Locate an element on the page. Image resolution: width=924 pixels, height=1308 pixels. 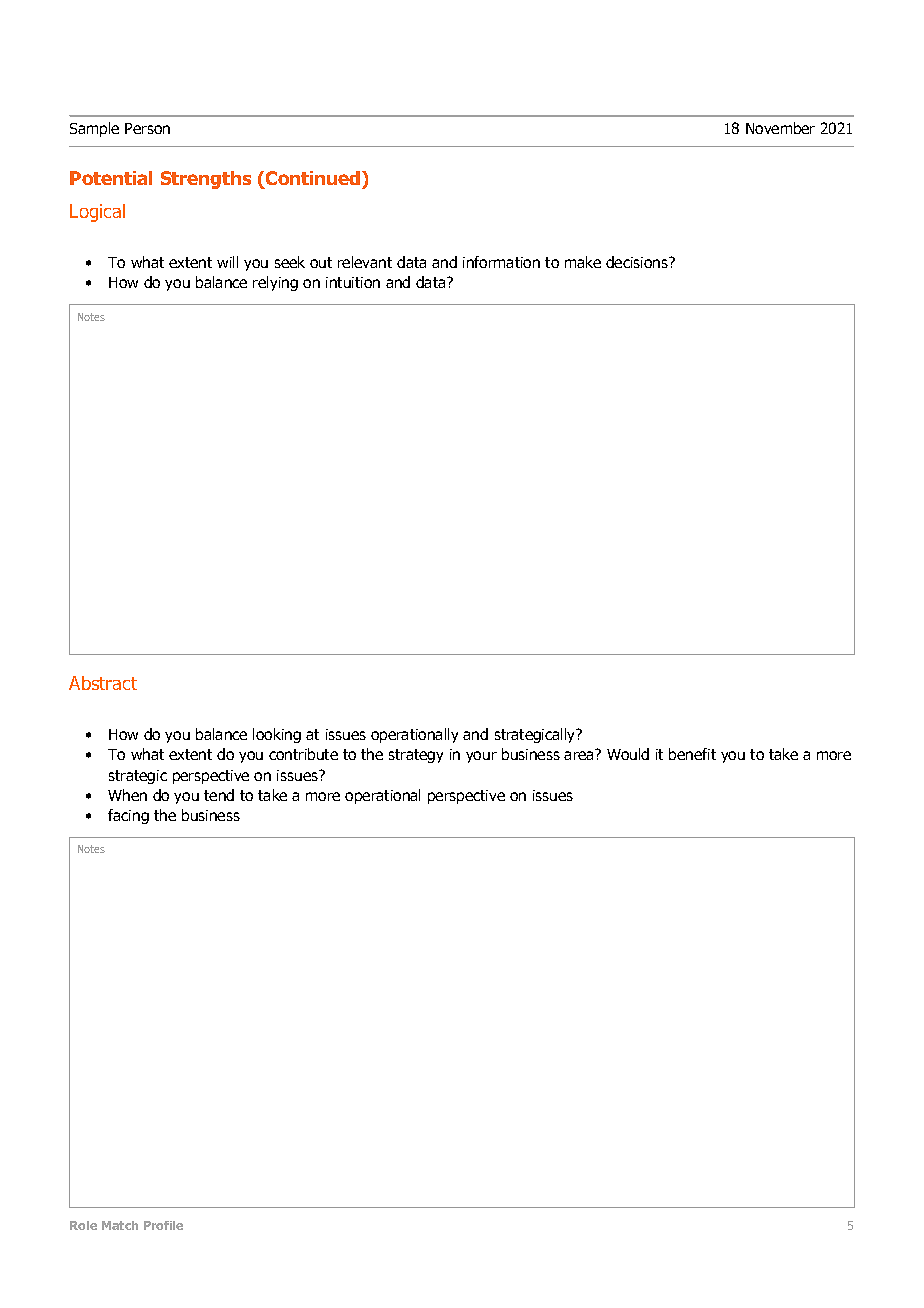
Person is located at coordinates (147, 128).
